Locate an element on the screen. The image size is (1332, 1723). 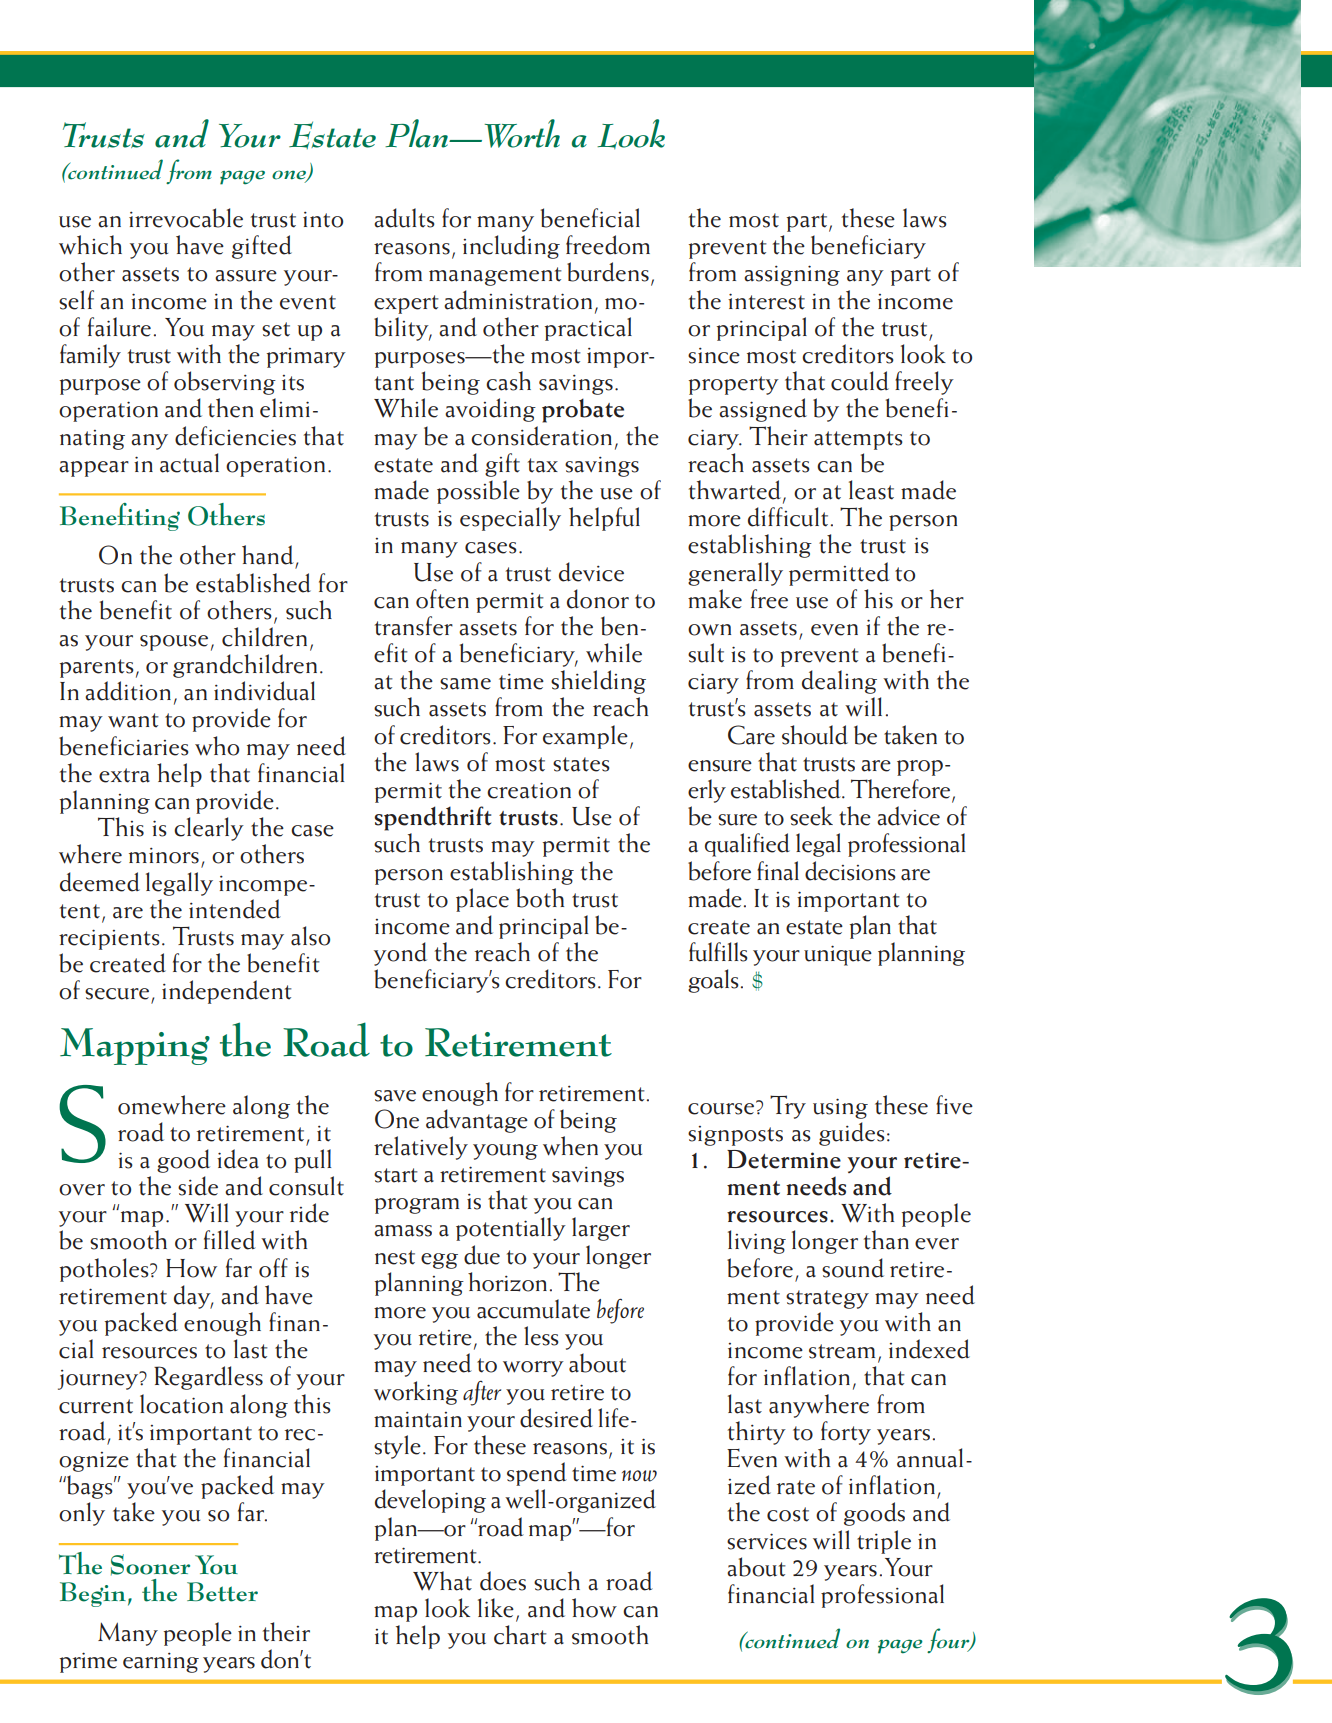
intended is located at coordinates (235, 909).
